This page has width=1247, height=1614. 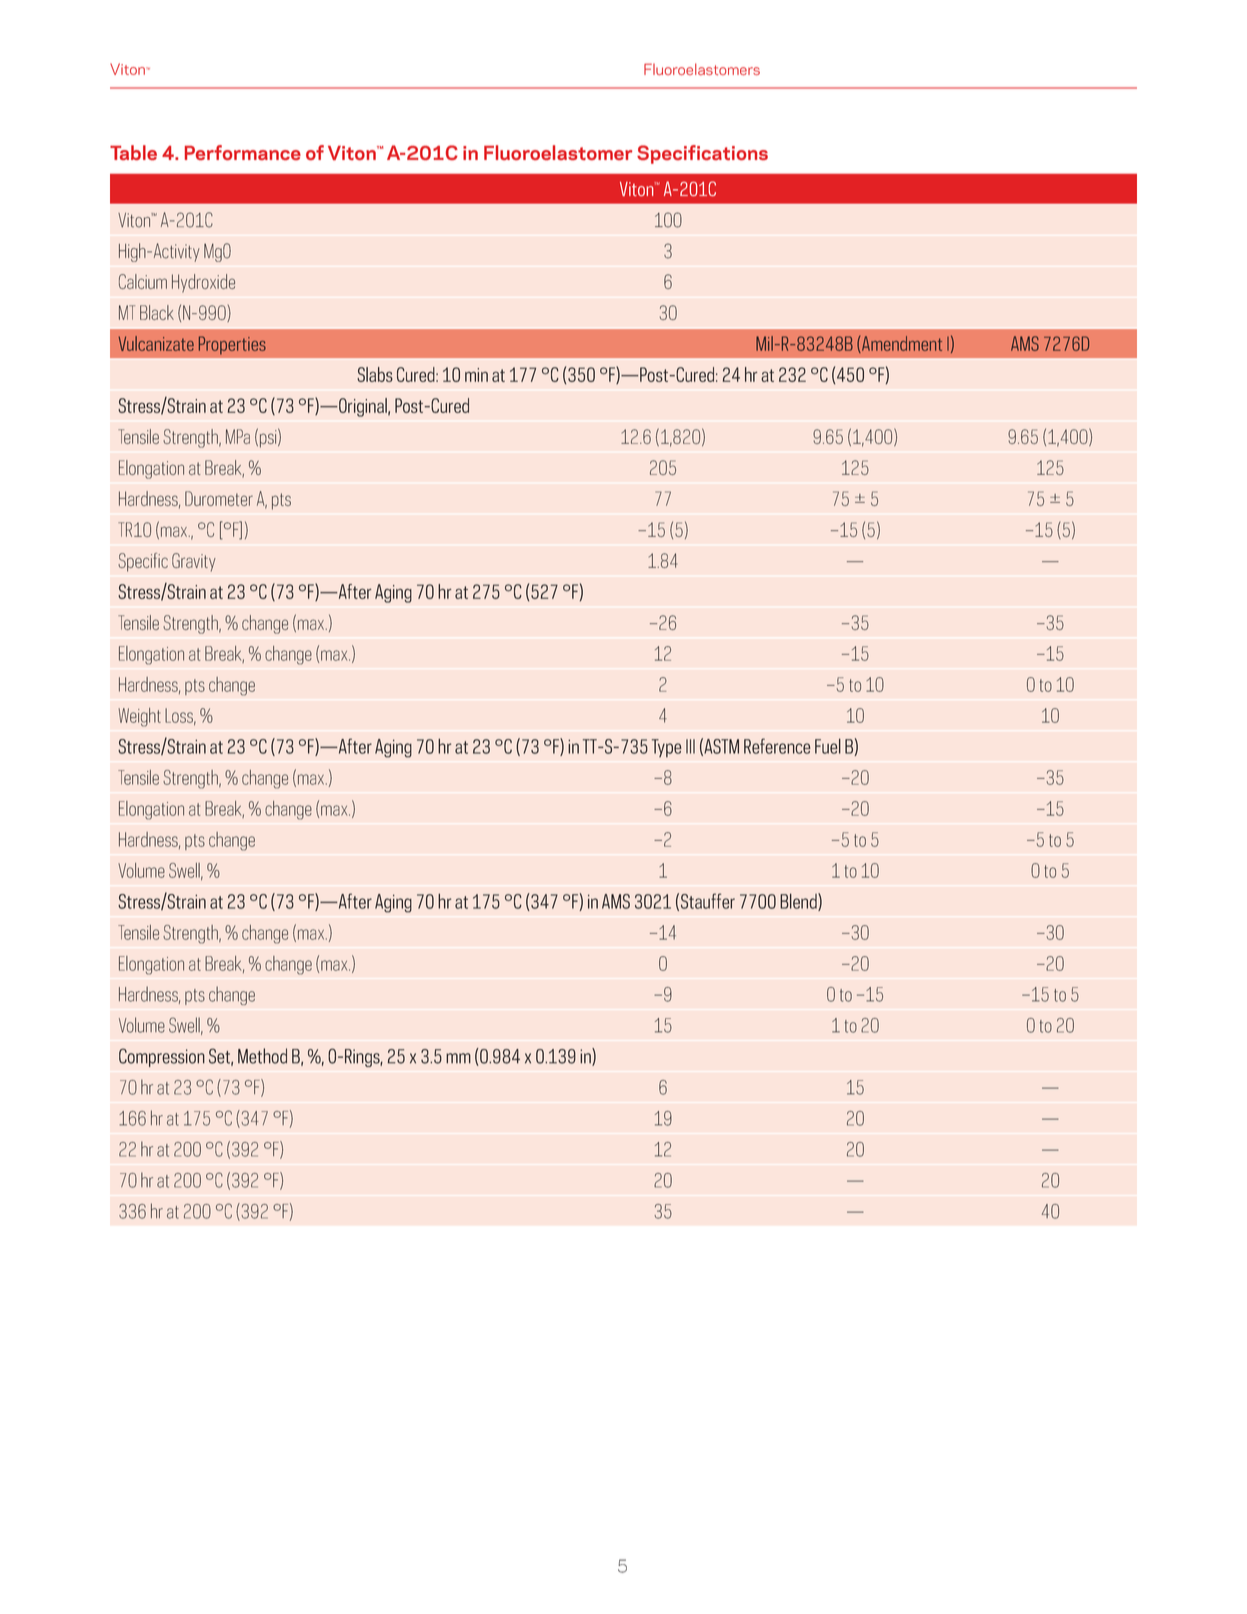 What do you see at coordinates (243, 152) in the page?
I see `Performance` at bounding box center [243, 152].
